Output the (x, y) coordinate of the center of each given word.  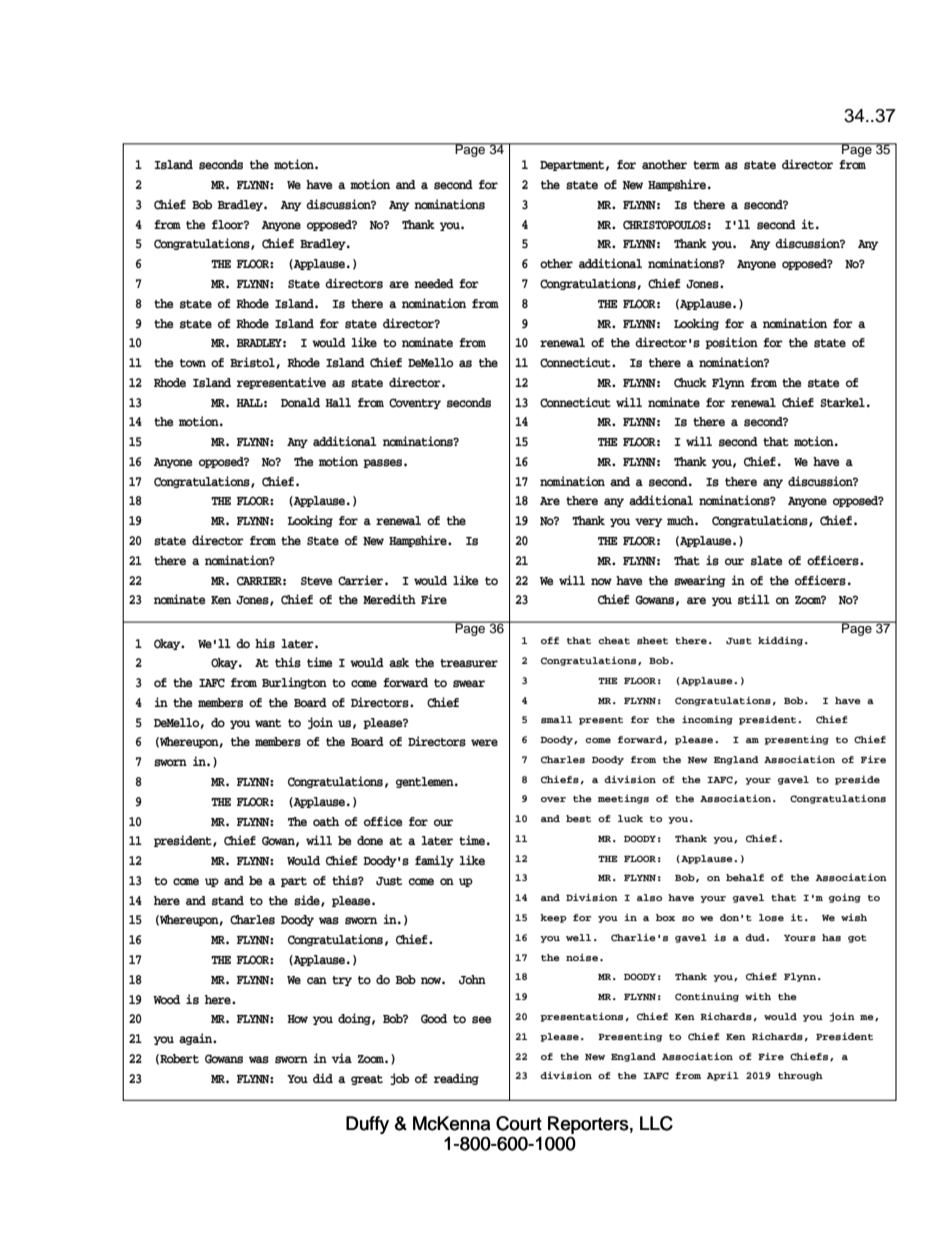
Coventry (415, 403)
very (649, 522)
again (196, 1039)
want (268, 723)
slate (766, 561)
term (706, 165)
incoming (707, 720)
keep (553, 918)
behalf (745, 877)
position (731, 343)
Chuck (690, 383)
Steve (316, 581)
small (556, 719)
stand (228, 901)
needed (434, 284)
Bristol (253, 363)
